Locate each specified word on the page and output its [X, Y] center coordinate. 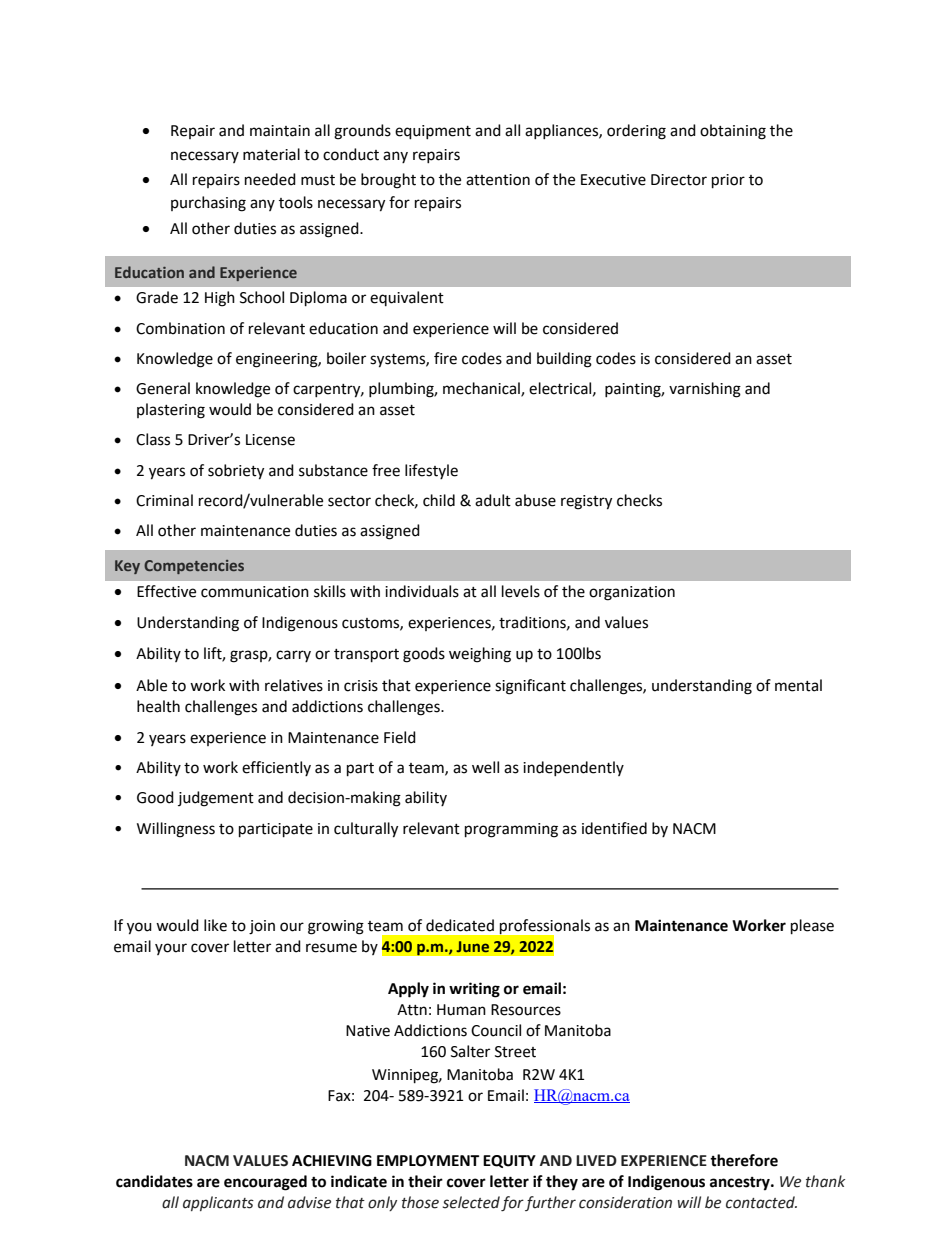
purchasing [208, 204]
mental [798, 685]
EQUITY [509, 1161]
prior [728, 181]
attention [498, 180]
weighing [480, 655]
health [158, 706]
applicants [218, 1203]
